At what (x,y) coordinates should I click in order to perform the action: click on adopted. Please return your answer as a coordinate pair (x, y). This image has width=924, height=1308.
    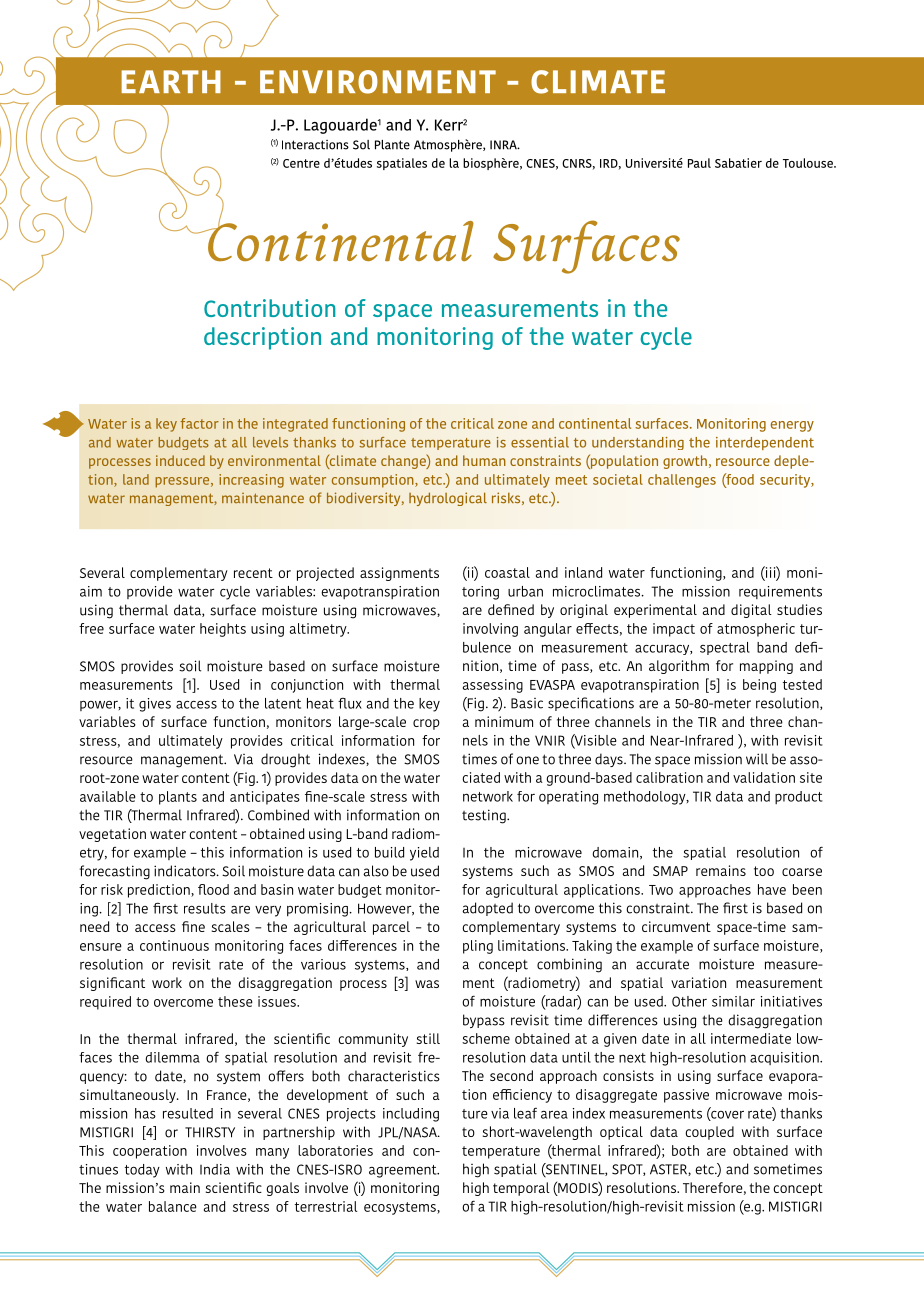
    Looking at the image, I should click on (487, 909).
